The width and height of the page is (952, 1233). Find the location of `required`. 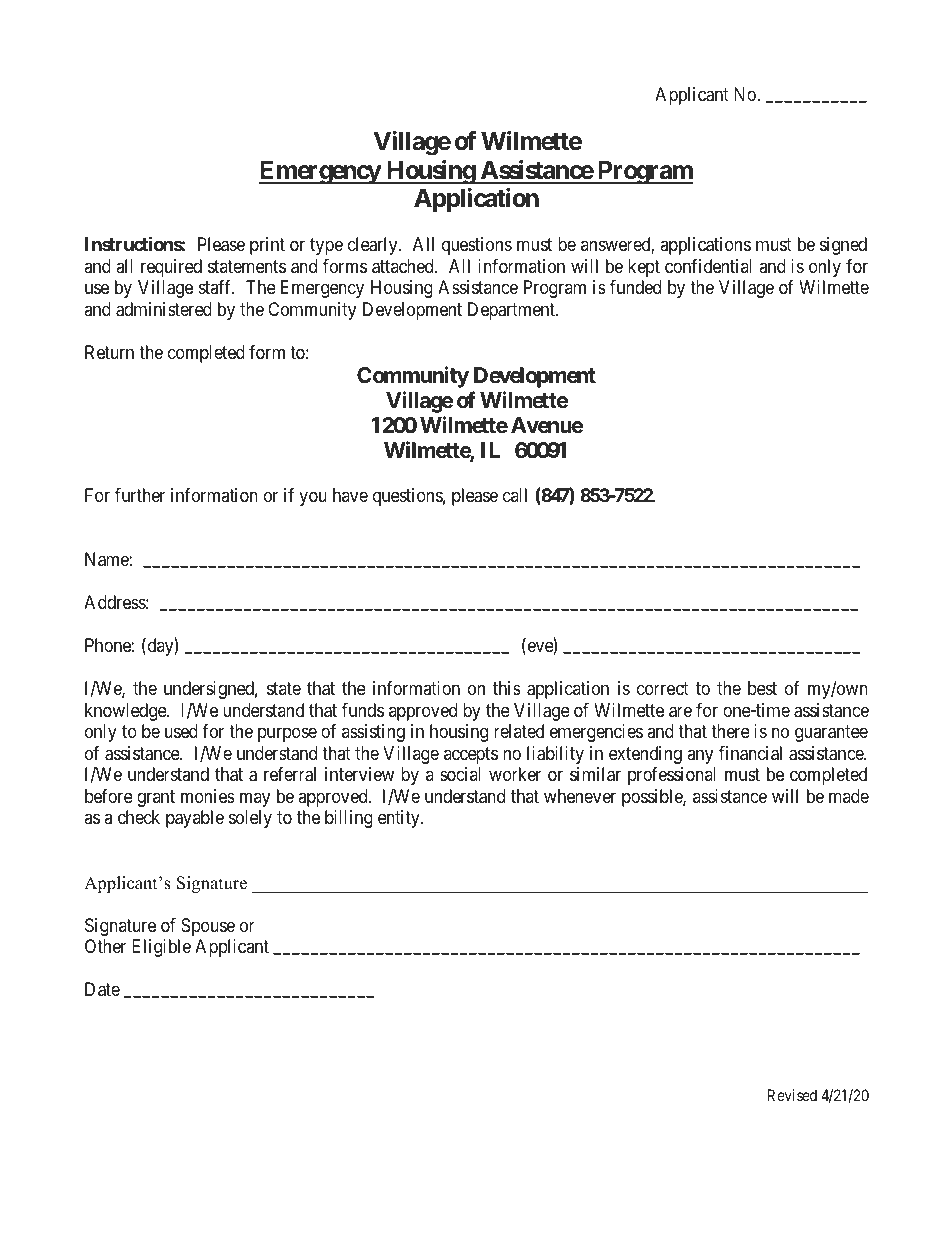

required is located at coordinates (171, 268).
